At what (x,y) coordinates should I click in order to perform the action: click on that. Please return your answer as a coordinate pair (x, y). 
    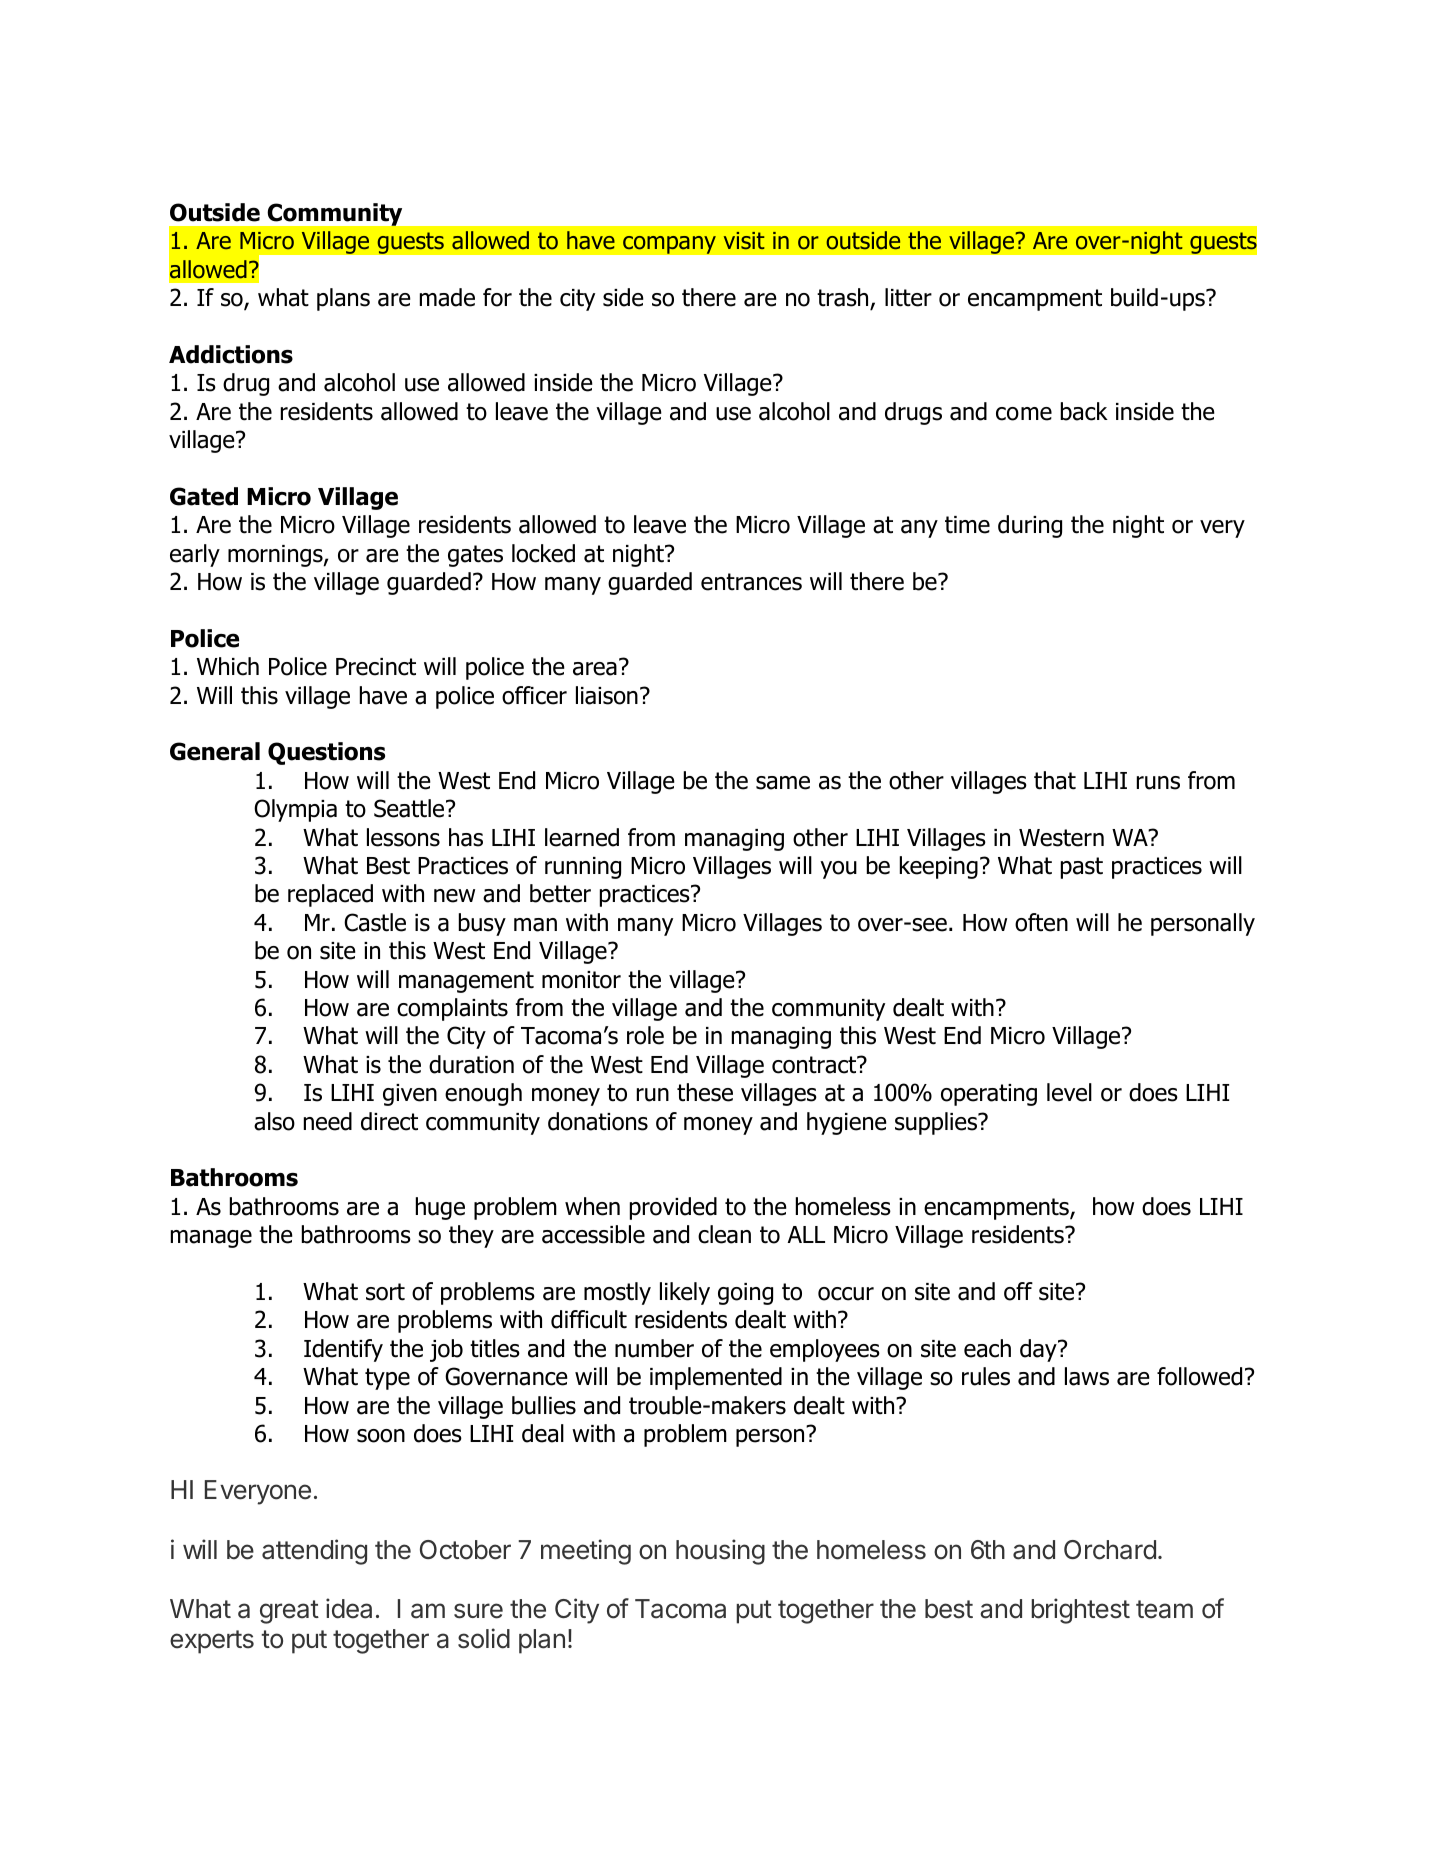
    Looking at the image, I should click on (1055, 780).
